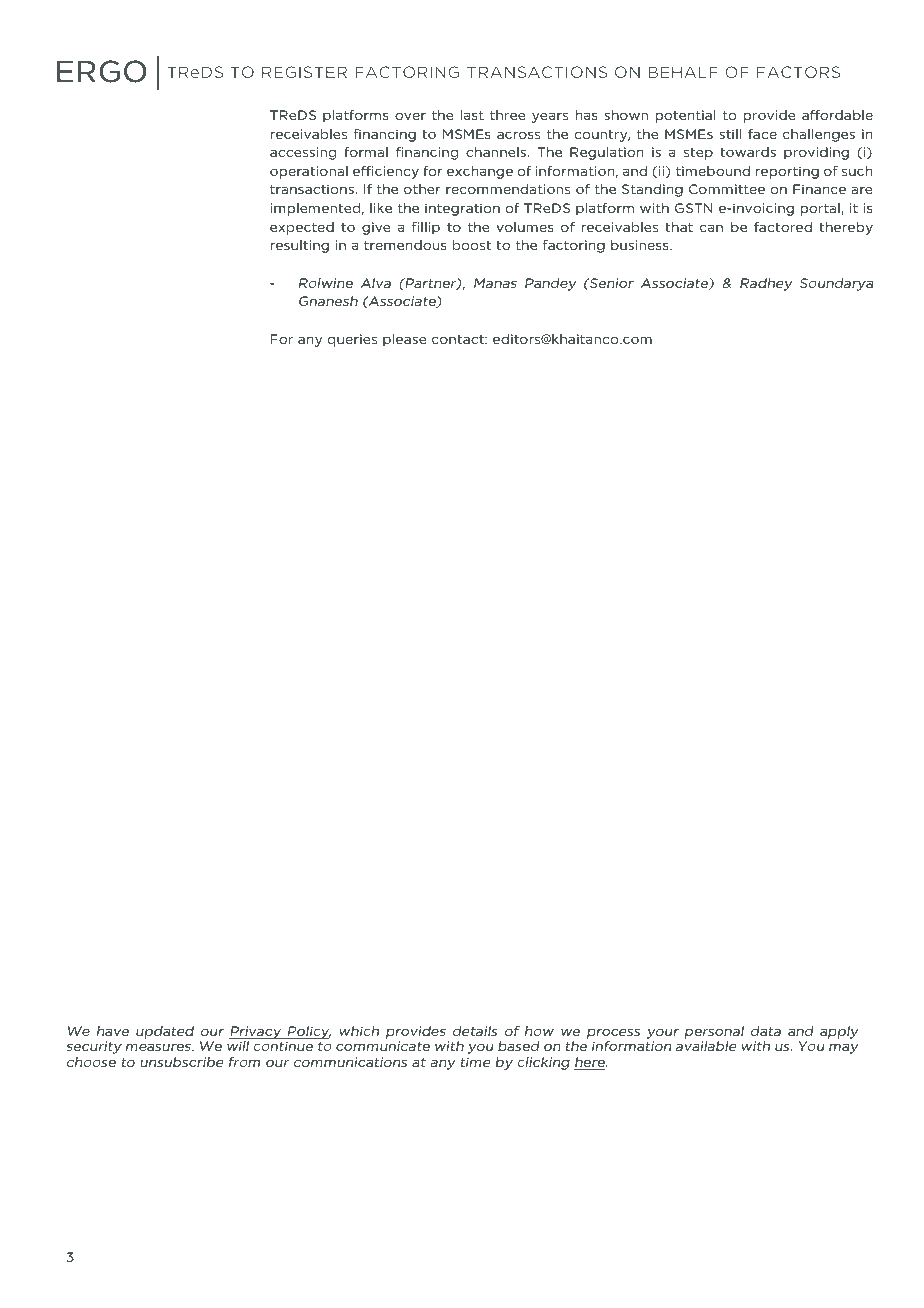 The height and width of the screenshot is (1308, 924). Describe the element at coordinates (101, 71) in the screenshot. I see `ERGO` at that location.
